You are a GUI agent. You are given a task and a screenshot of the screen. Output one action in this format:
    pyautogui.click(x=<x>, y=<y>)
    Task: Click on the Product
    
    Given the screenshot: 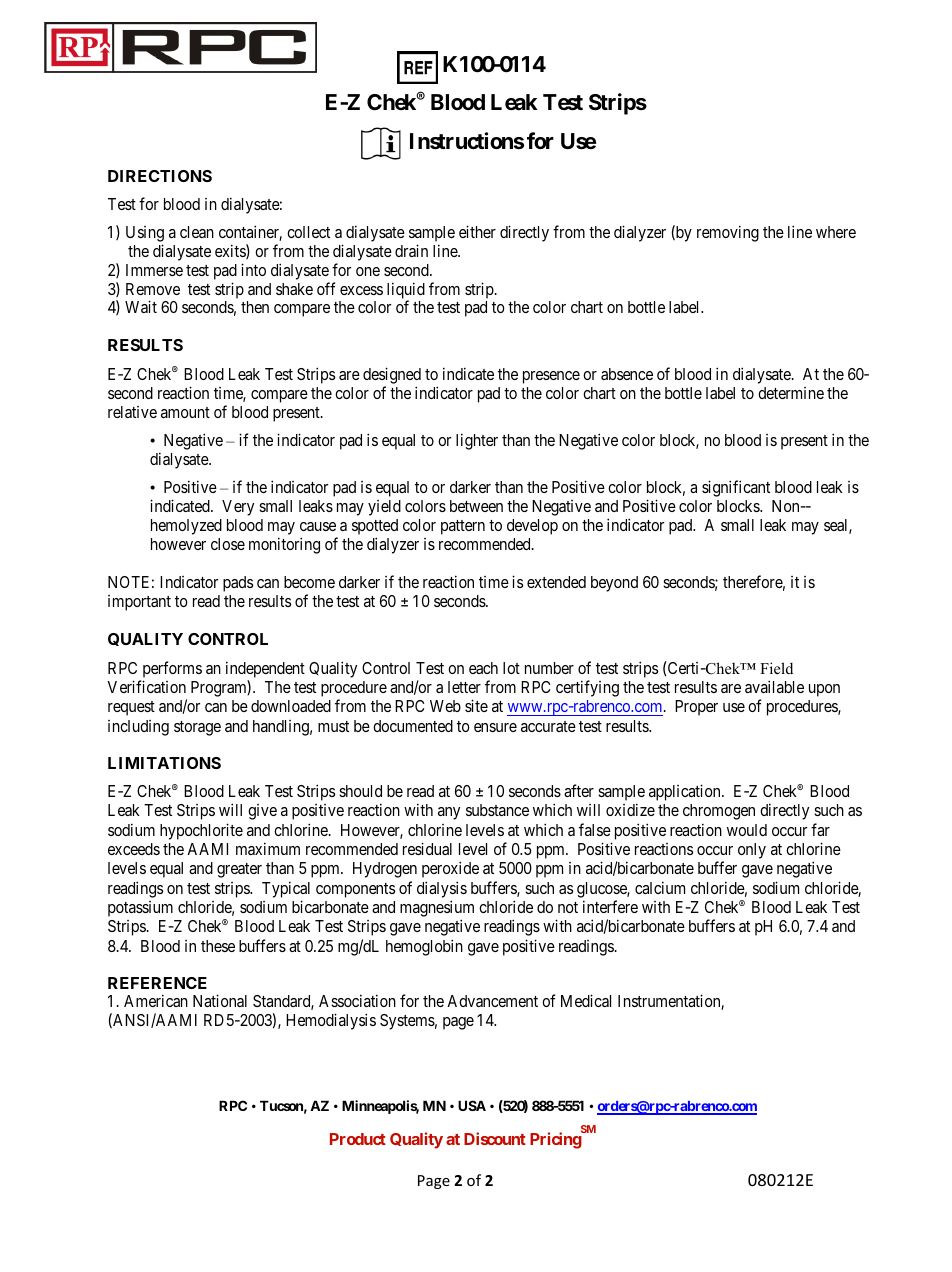 What is the action you would take?
    pyautogui.click(x=358, y=1139)
